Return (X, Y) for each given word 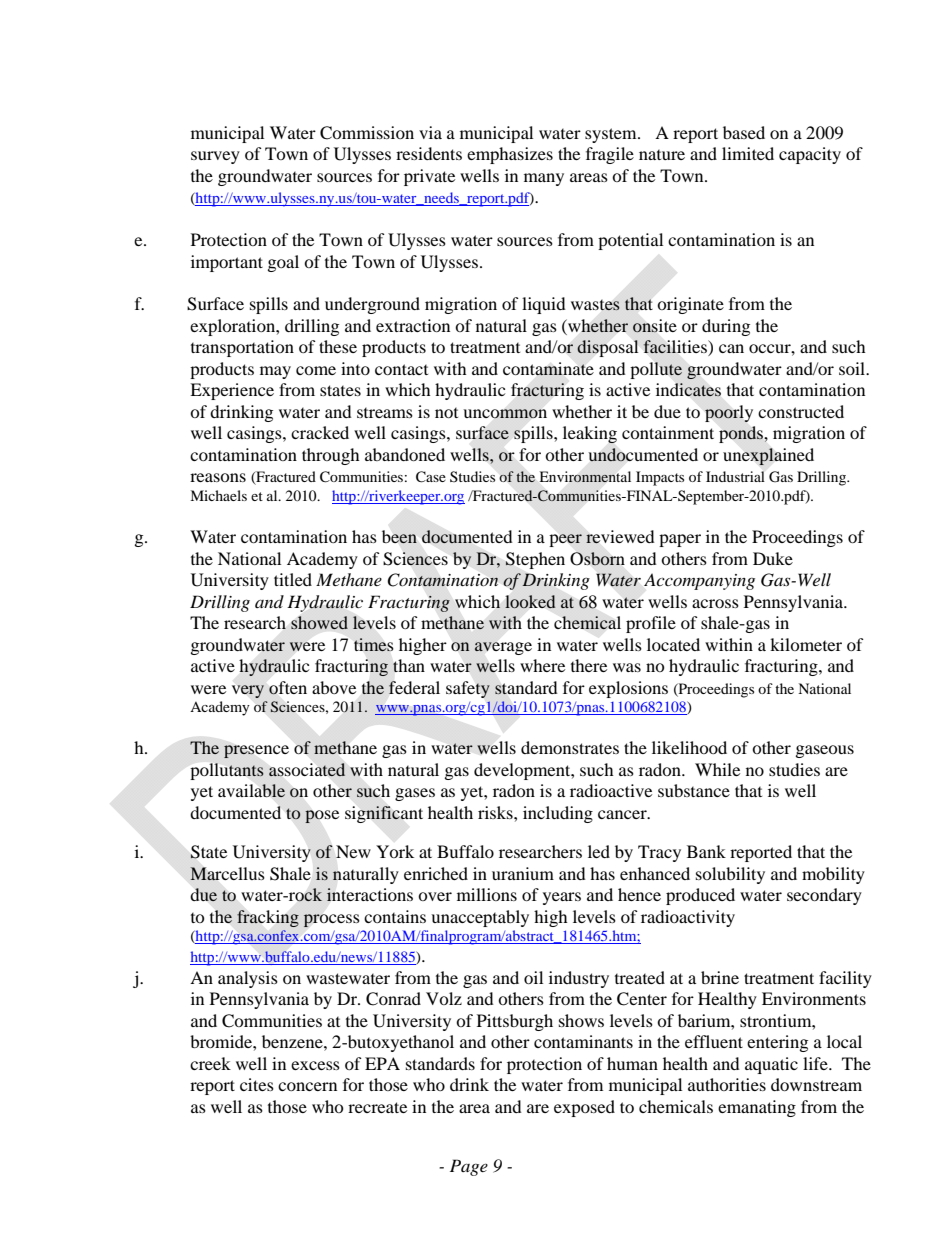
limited (748, 153)
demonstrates (570, 747)
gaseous (825, 751)
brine (720, 977)
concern (307, 1086)
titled (293, 579)
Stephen (535, 560)
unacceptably (480, 918)
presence (256, 751)
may (275, 372)
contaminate (548, 369)
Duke (773, 558)
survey (215, 157)
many (544, 179)
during (726, 327)
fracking (268, 918)
